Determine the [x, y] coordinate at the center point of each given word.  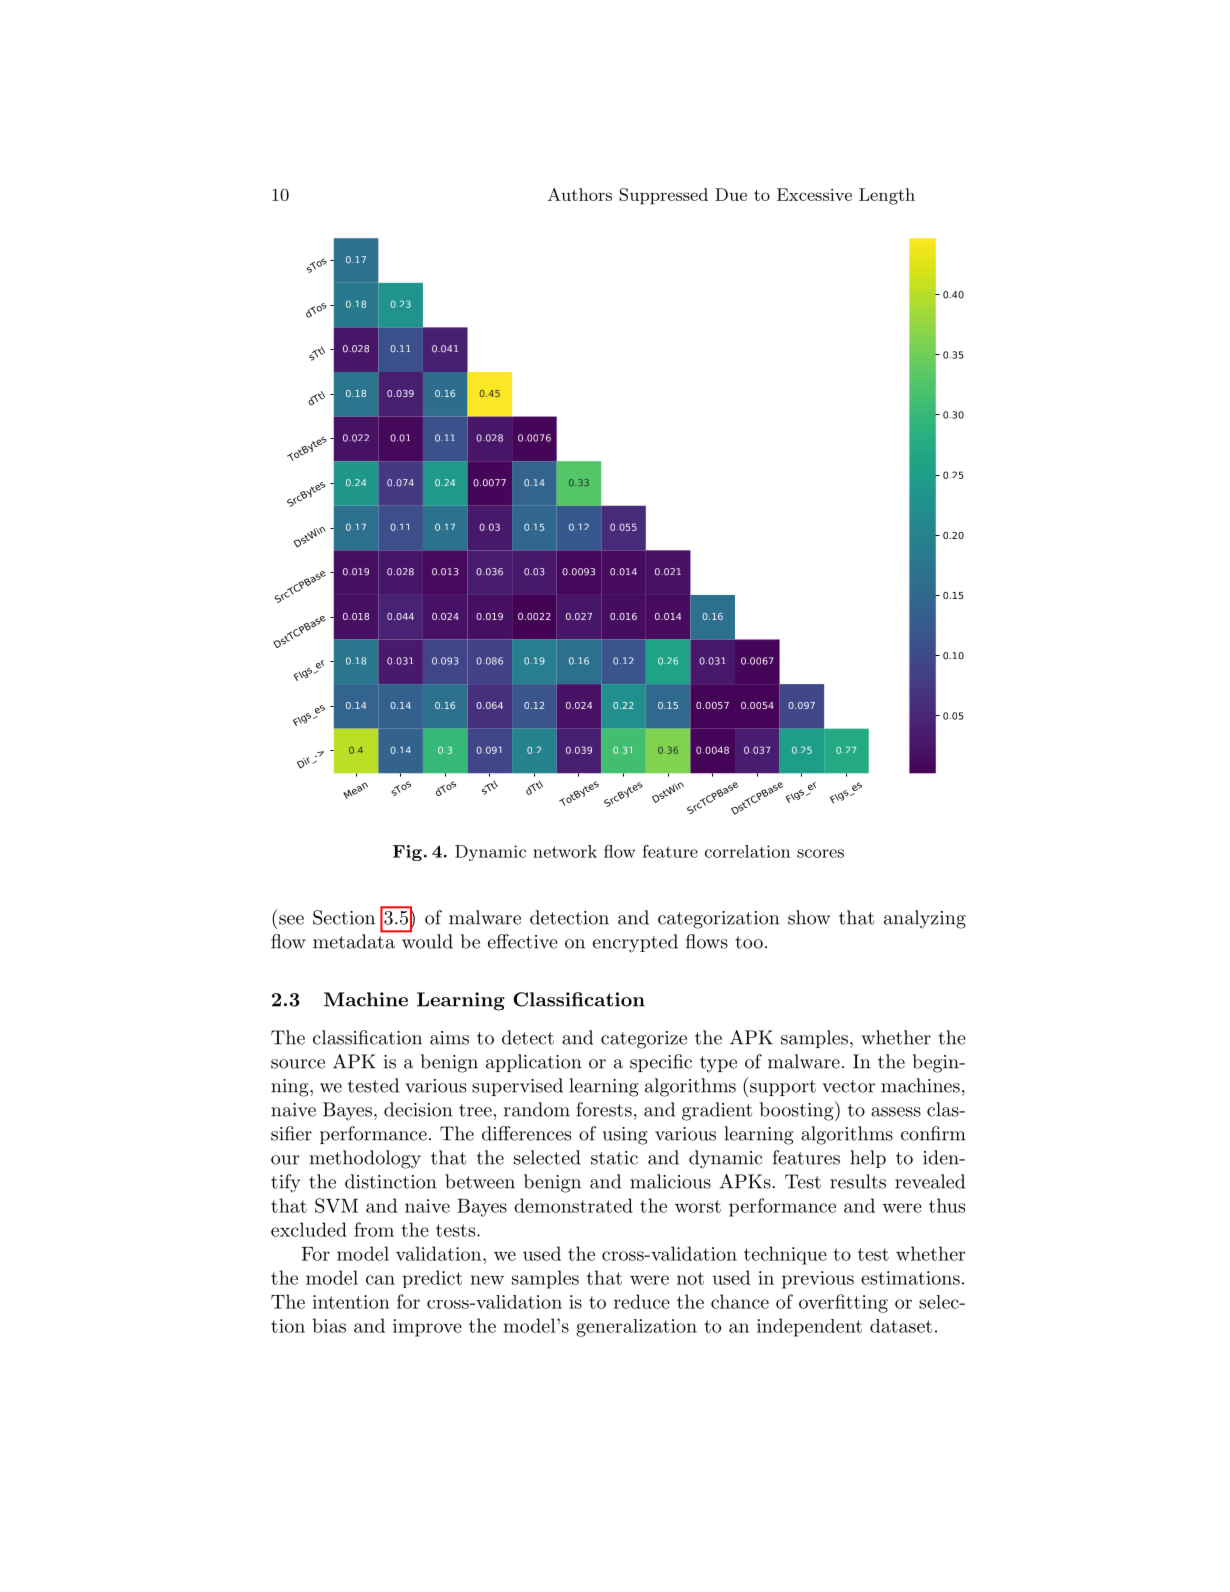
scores [820, 853]
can [380, 1280]
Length [887, 196]
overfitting [843, 1303]
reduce [642, 1301]
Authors [580, 194]
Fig [407, 853]
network [565, 851]
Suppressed [663, 196]
